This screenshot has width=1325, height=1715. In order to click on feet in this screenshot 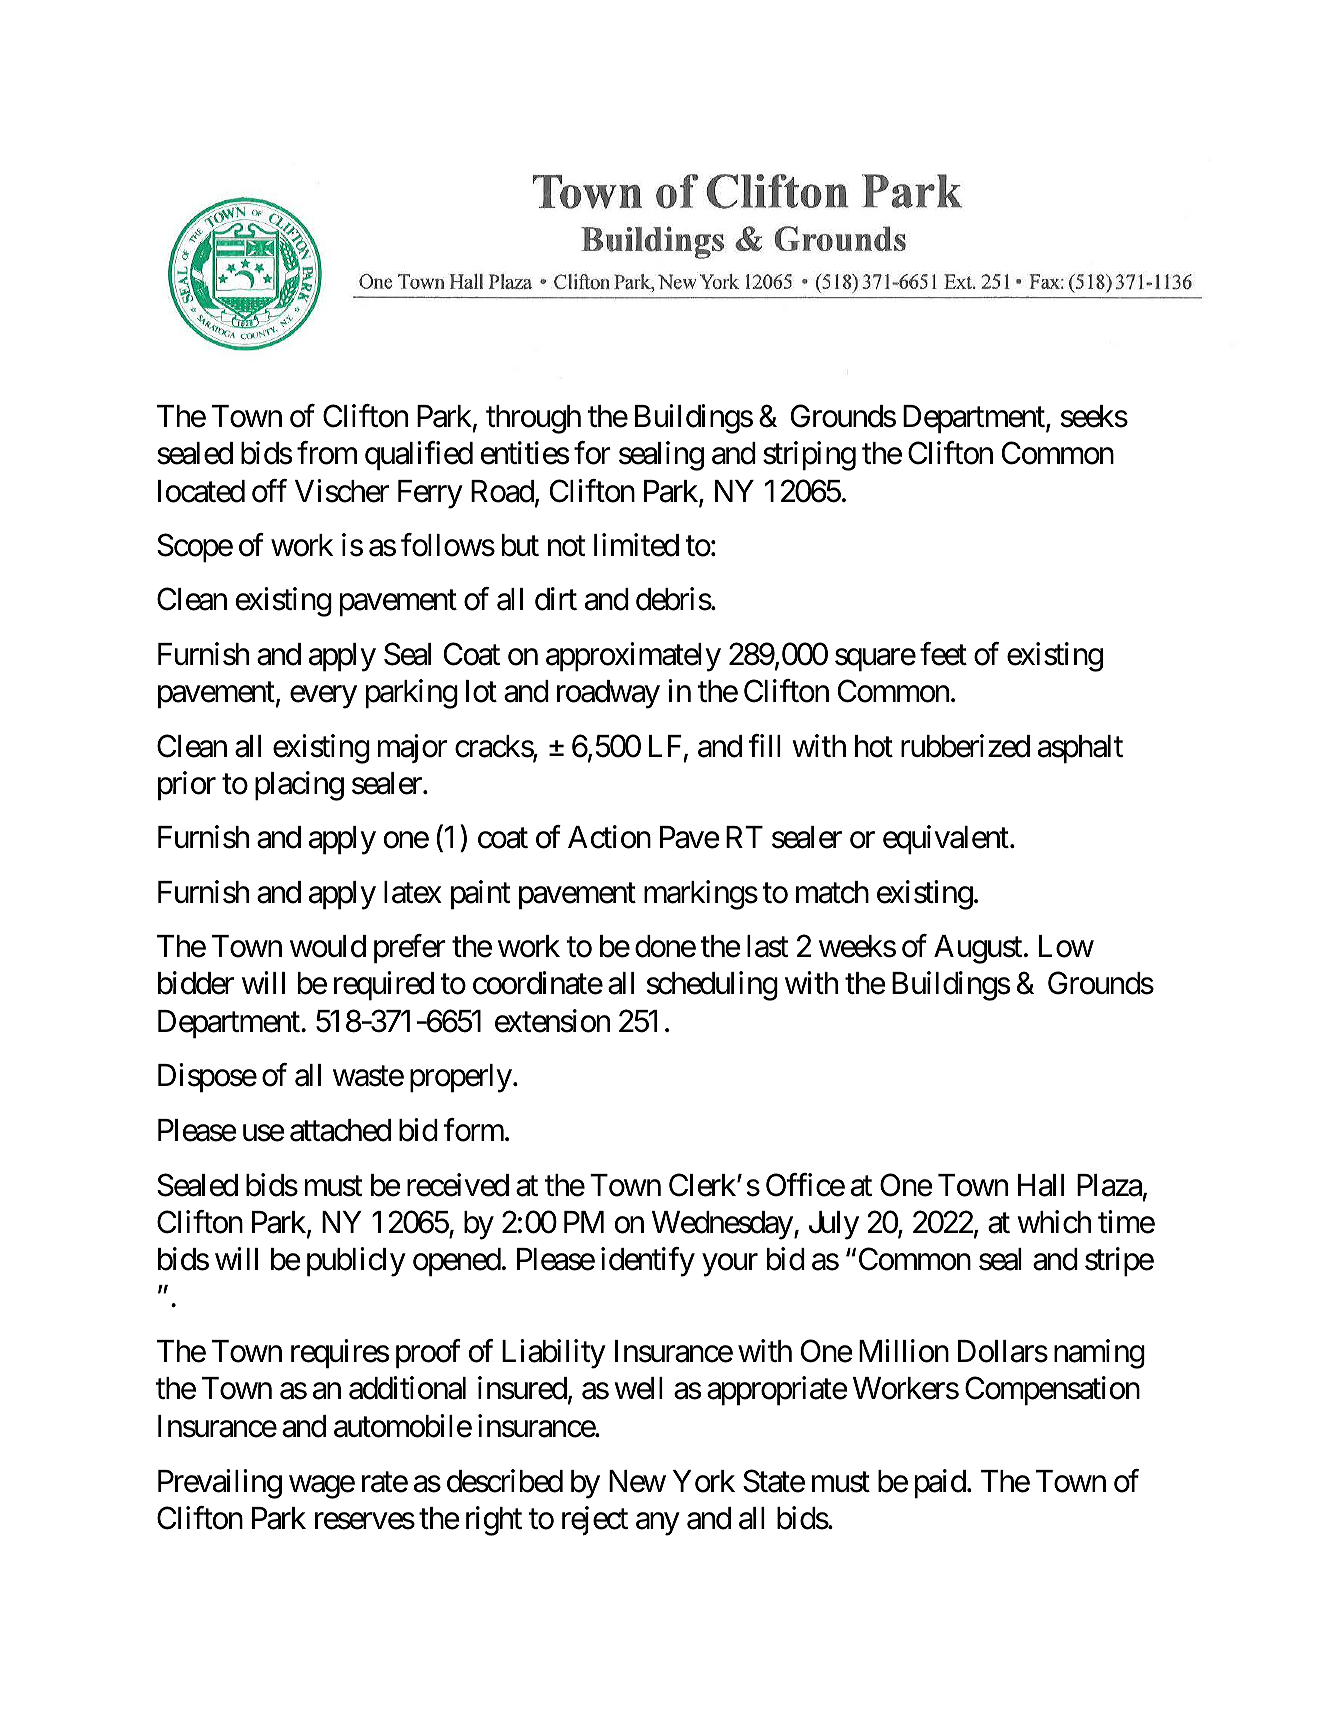, I will do `click(943, 654)`.
